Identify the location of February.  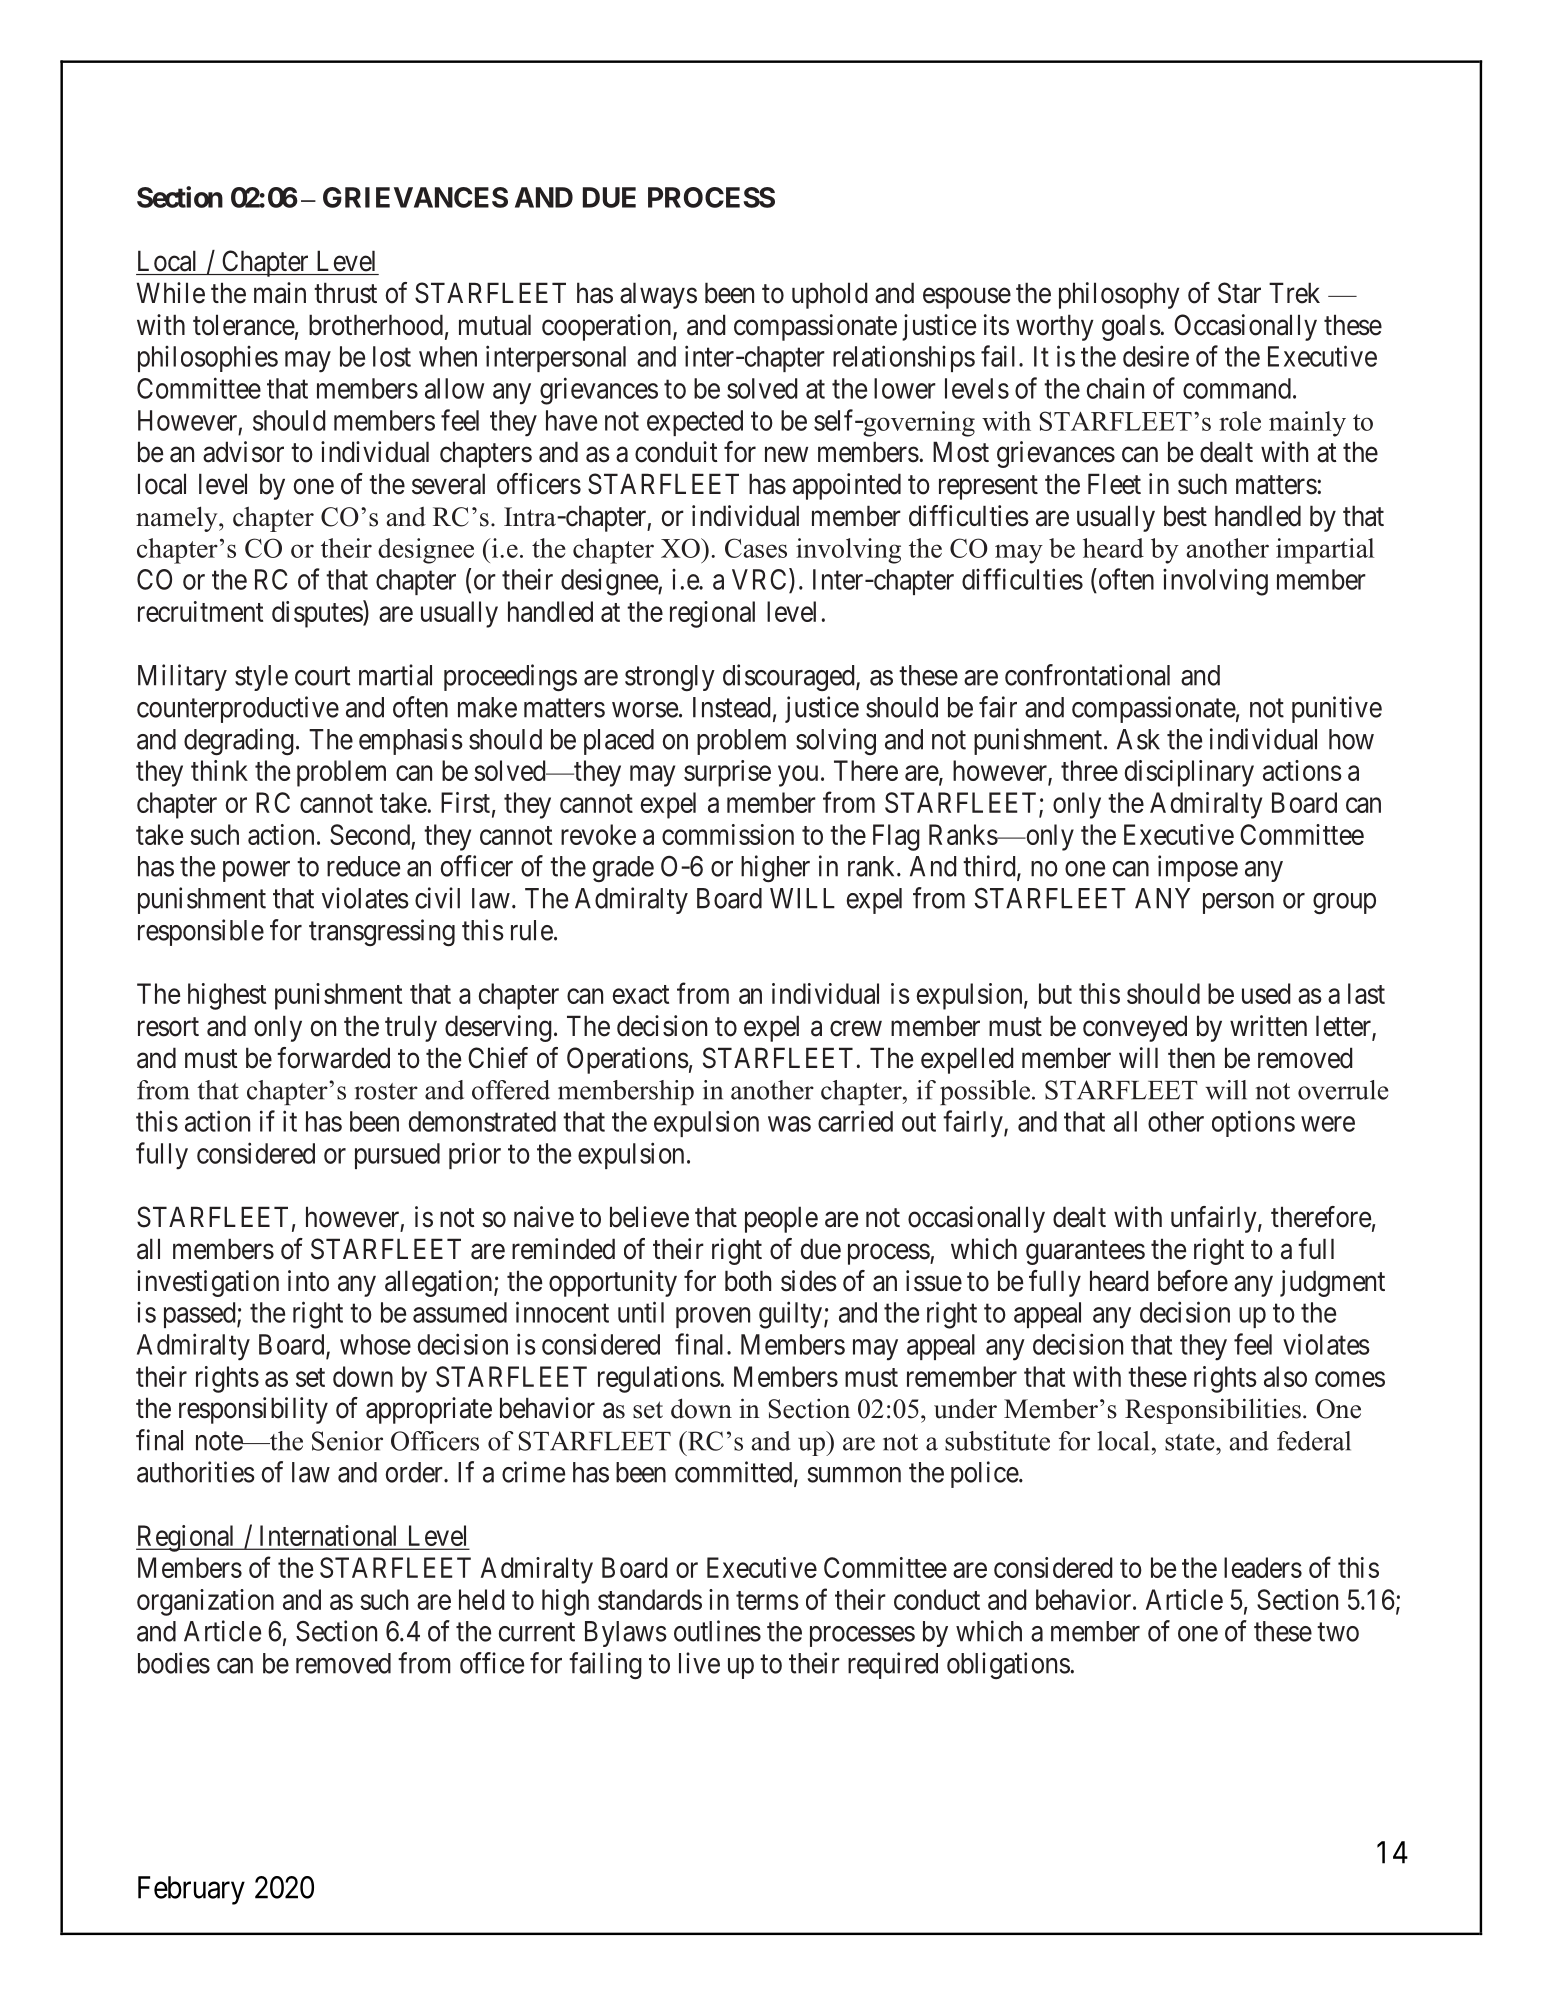
(191, 1890).
